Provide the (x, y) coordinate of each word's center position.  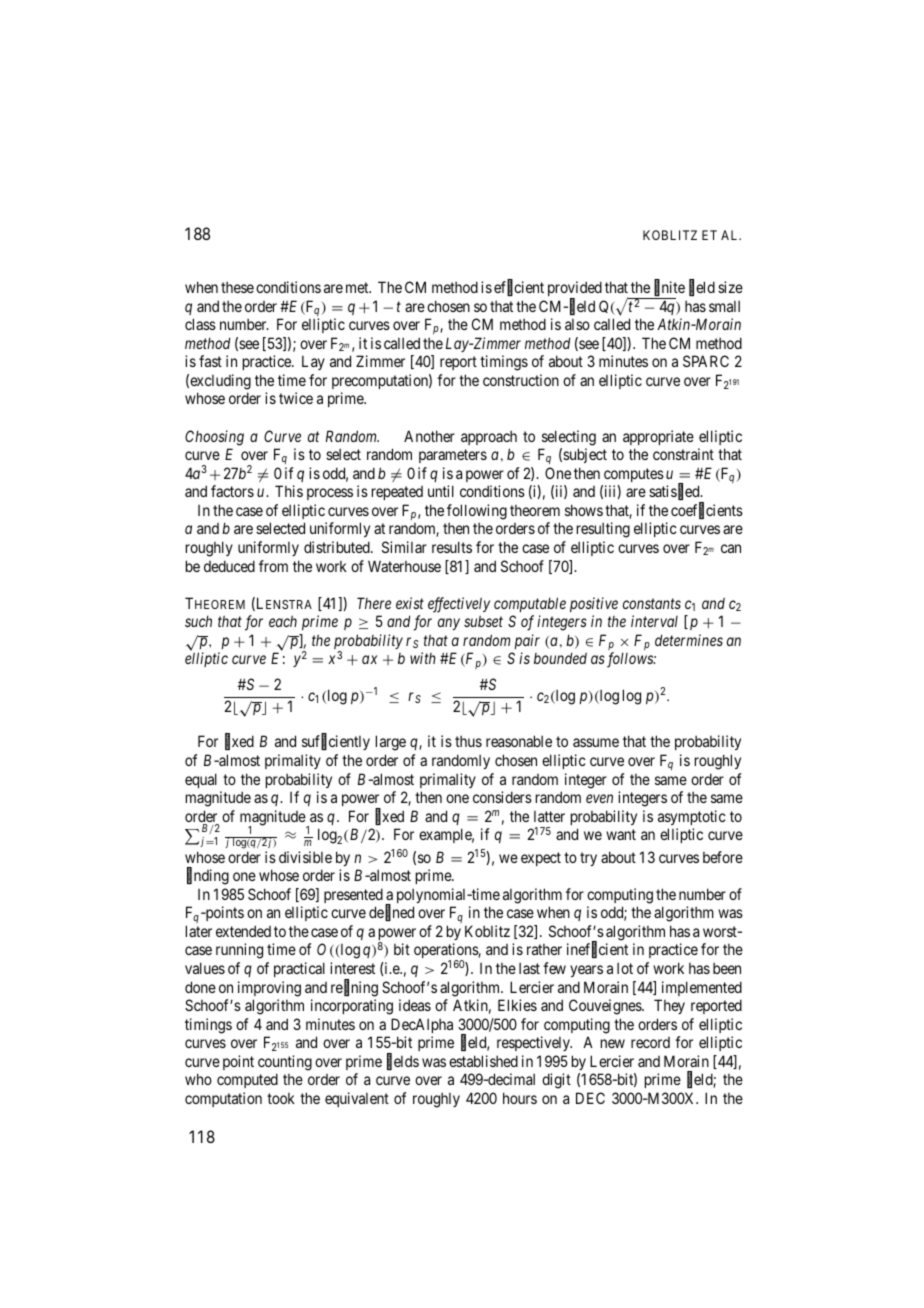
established (483, 1061)
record (650, 1042)
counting (285, 1063)
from (273, 566)
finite (669, 288)
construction (521, 380)
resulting (603, 530)
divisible (305, 857)
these (237, 287)
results (452, 547)
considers (502, 797)
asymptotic (692, 817)
